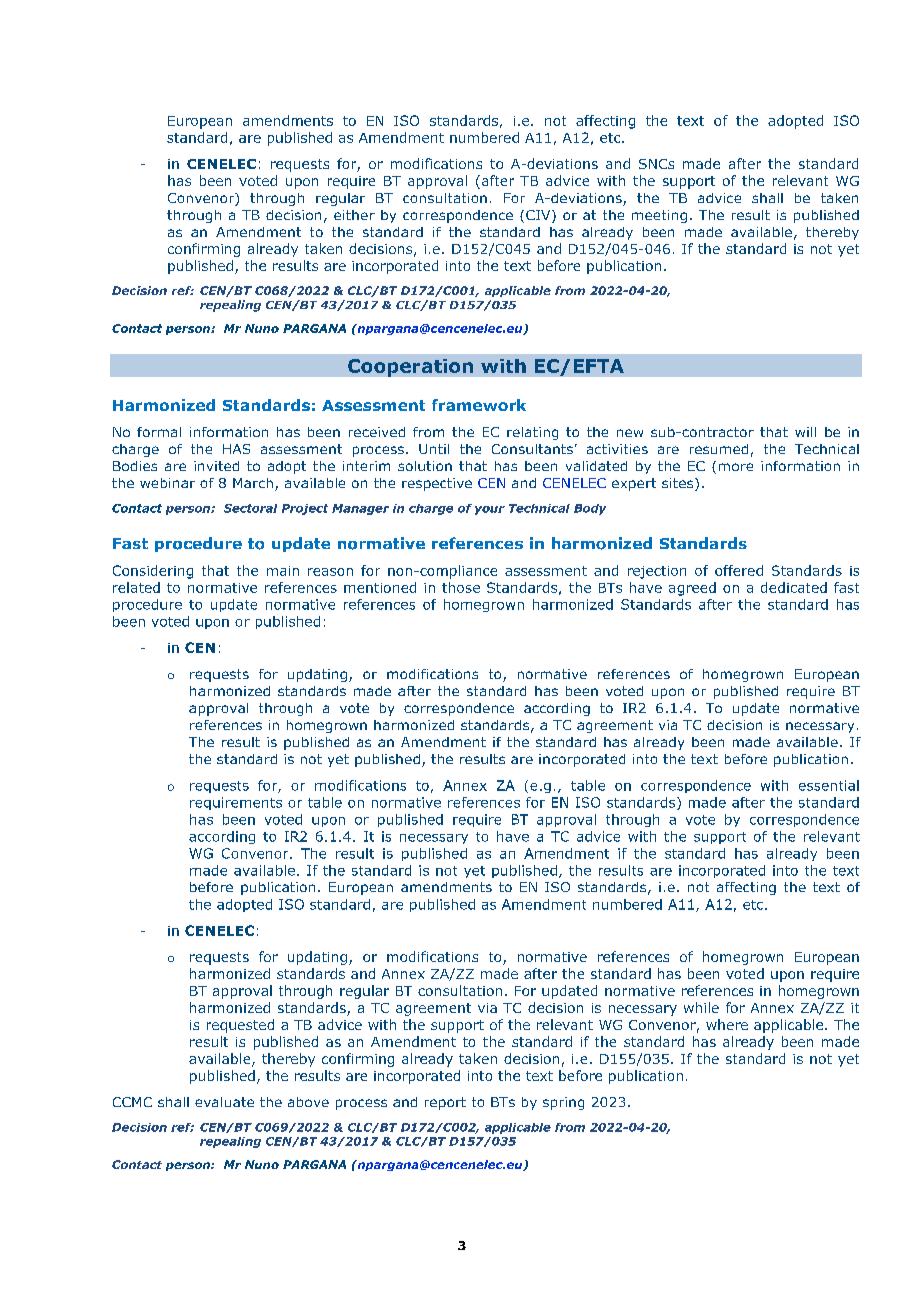  What do you see at coordinates (224, 1102) in the document?
I see `evaluate` at bounding box center [224, 1102].
